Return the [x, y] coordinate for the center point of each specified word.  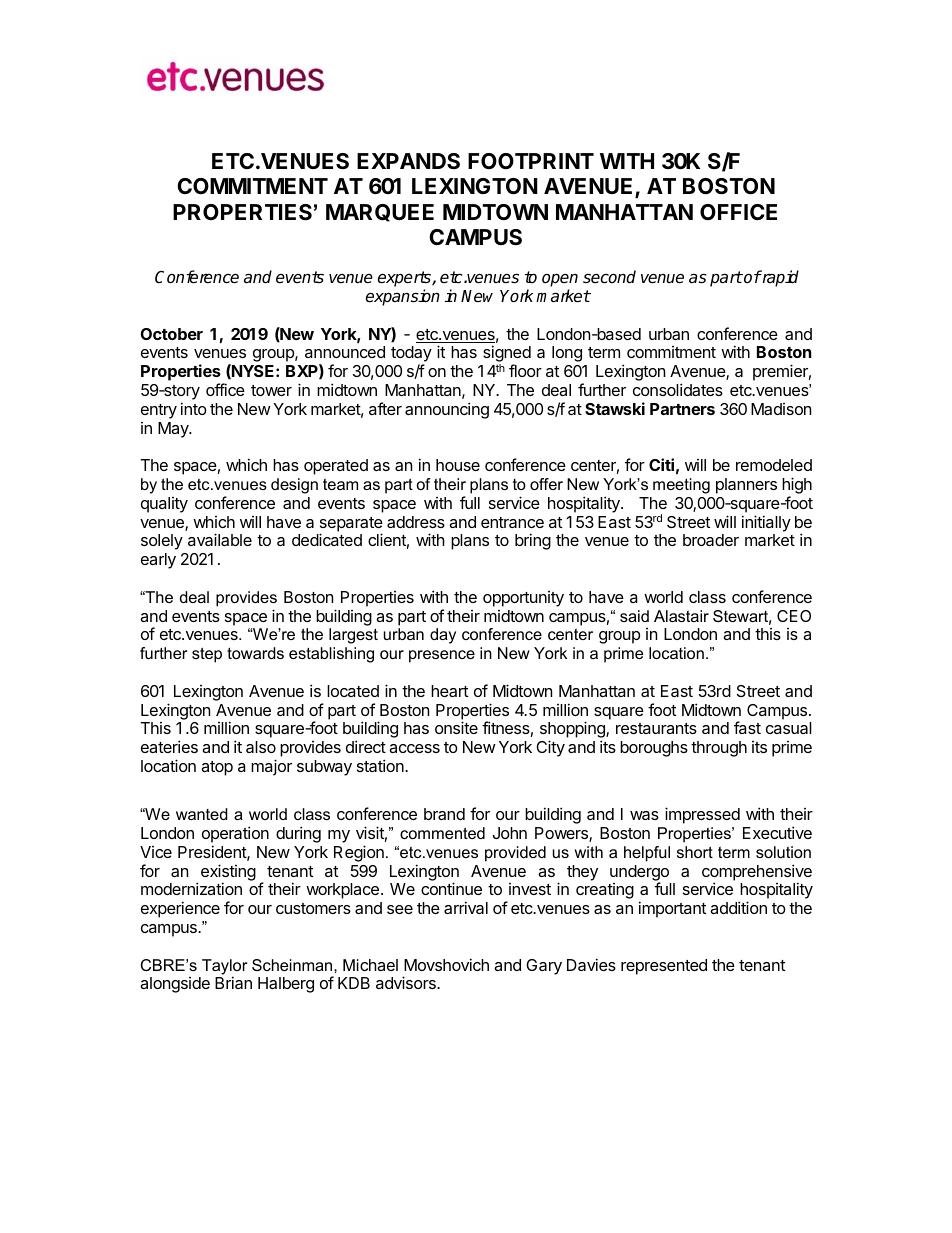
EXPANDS [408, 161]
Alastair [681, 616]
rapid [779, 278]
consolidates [678, 389]
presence [442, 656]
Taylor [224, 968]
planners [746, 486]
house [458, 465]
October [172, 334]
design [294, 486]
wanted [202, 814]
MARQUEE [380, 213]
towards [255, 653]
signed [507, 355]
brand [444, 814]
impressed [702, 815]
